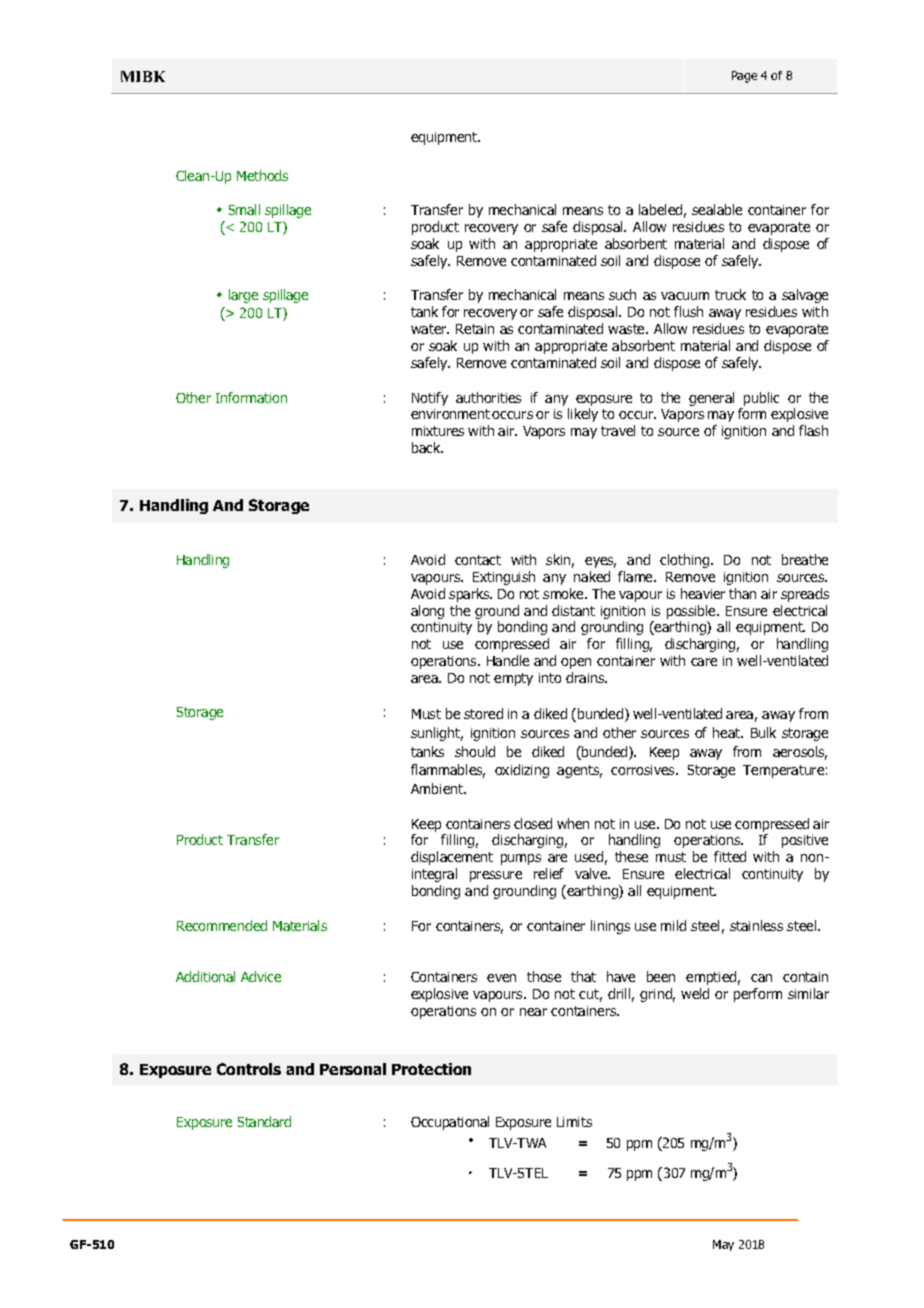  What do you see at coordinates (262, 175) in the document?
I see `Methods` at bounding box center [262, 175].
